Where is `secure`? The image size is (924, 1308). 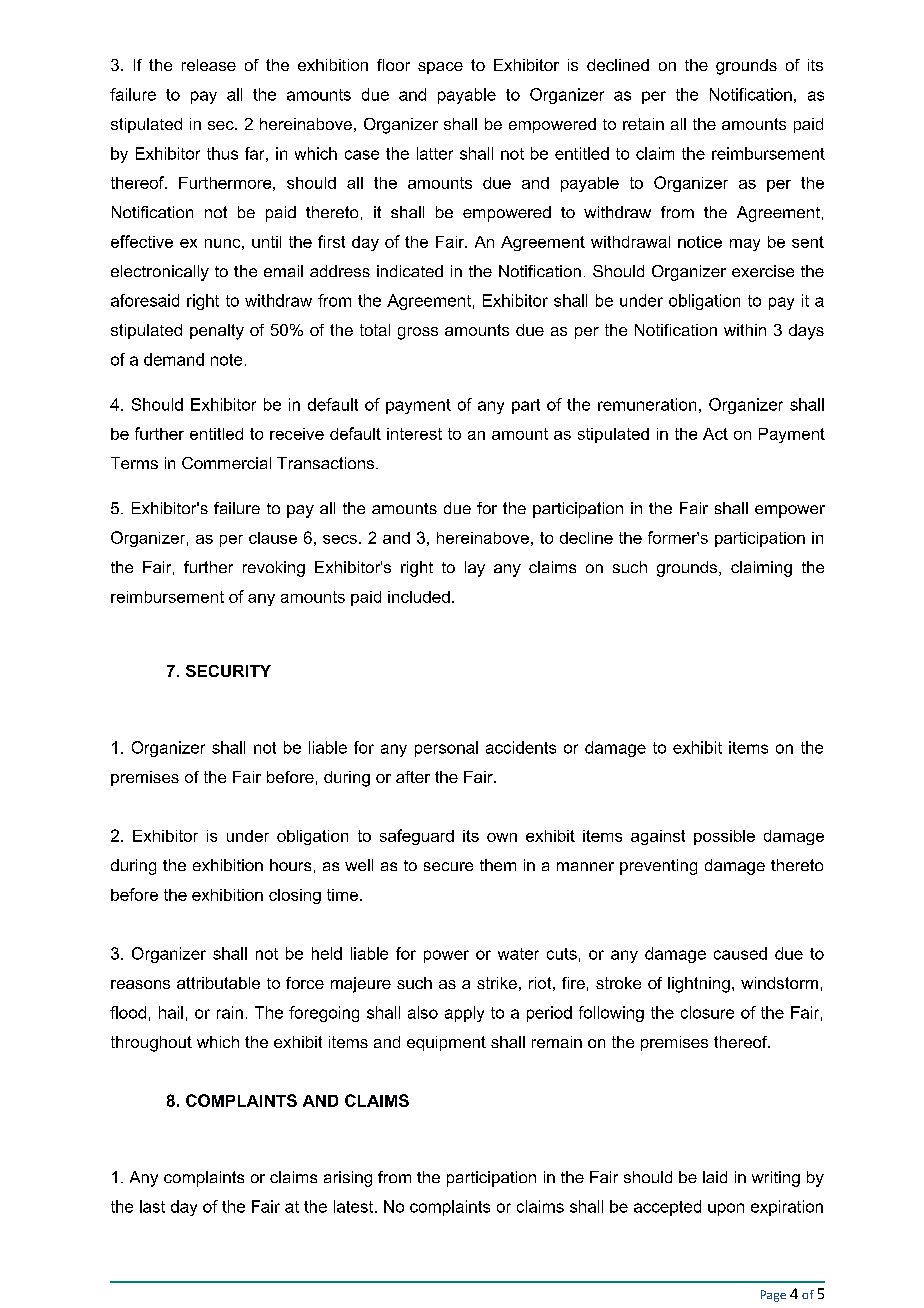 secure is located at coordinates (448, 866).
